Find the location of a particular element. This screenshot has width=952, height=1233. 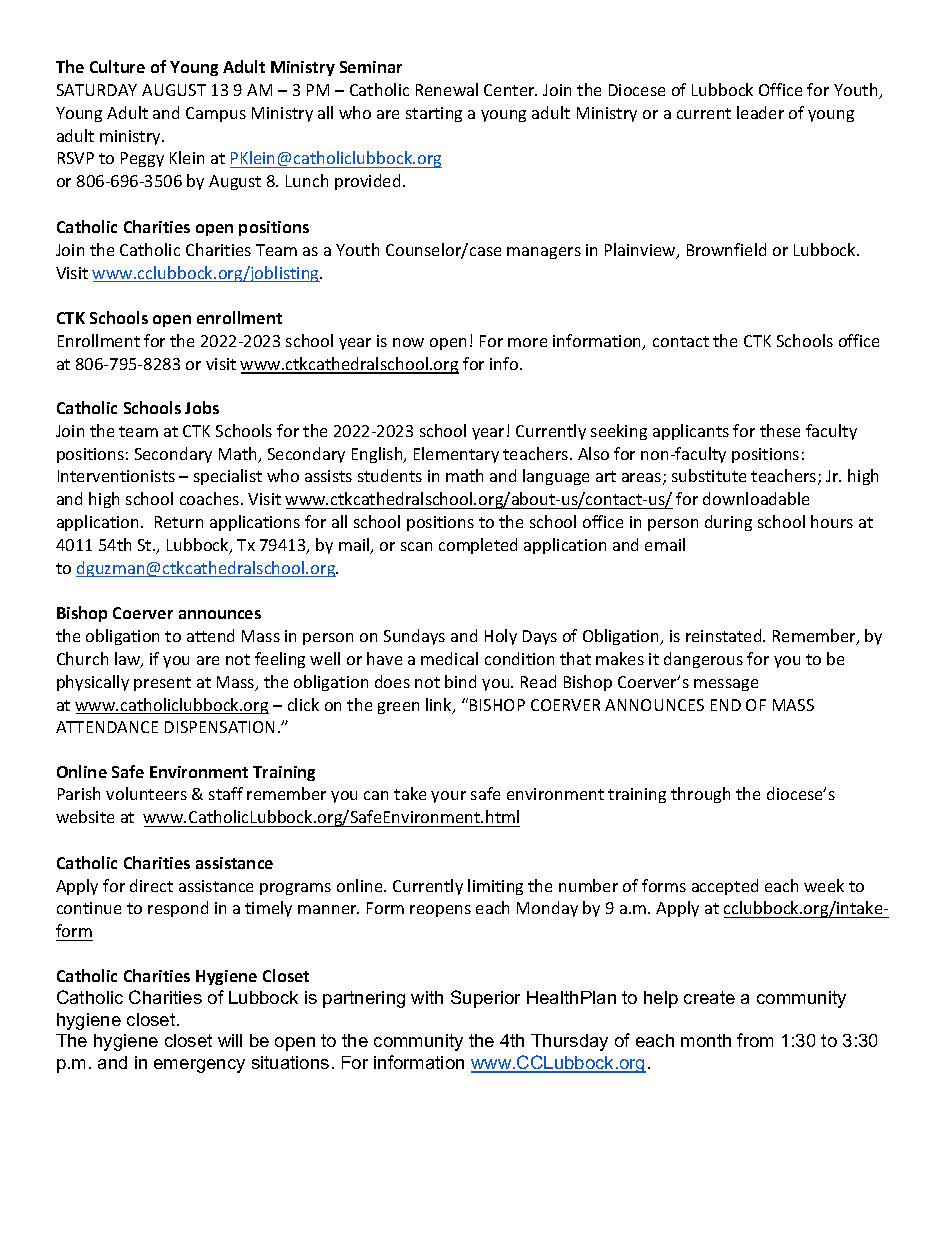

Campus is located at coordinates (216, 114).
